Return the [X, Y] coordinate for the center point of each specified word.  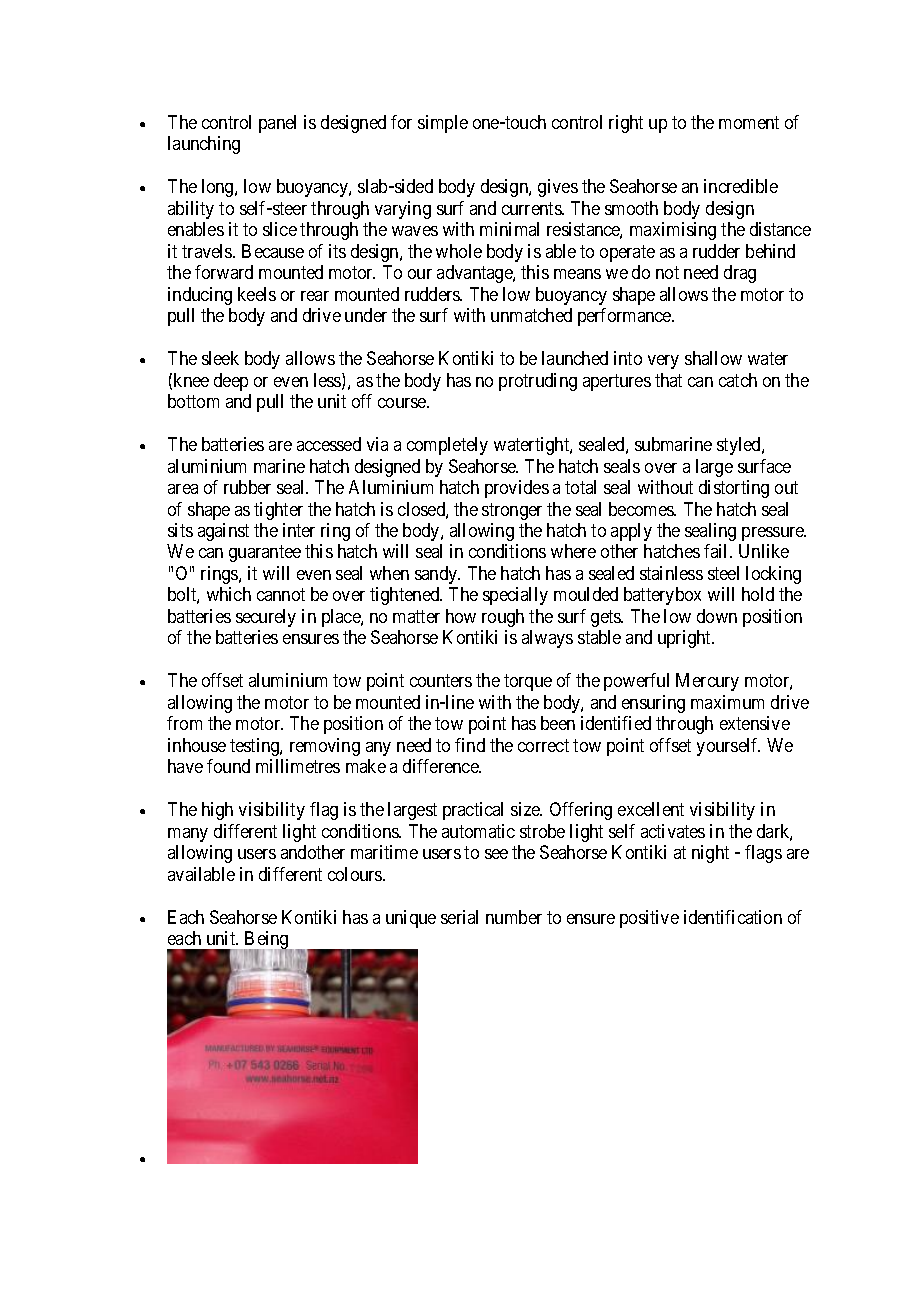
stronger [512, 511]
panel [277, 124]
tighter [278, 511]
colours [356, 874]
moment [749, 122]
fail [717, 551]
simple [443, 124]
